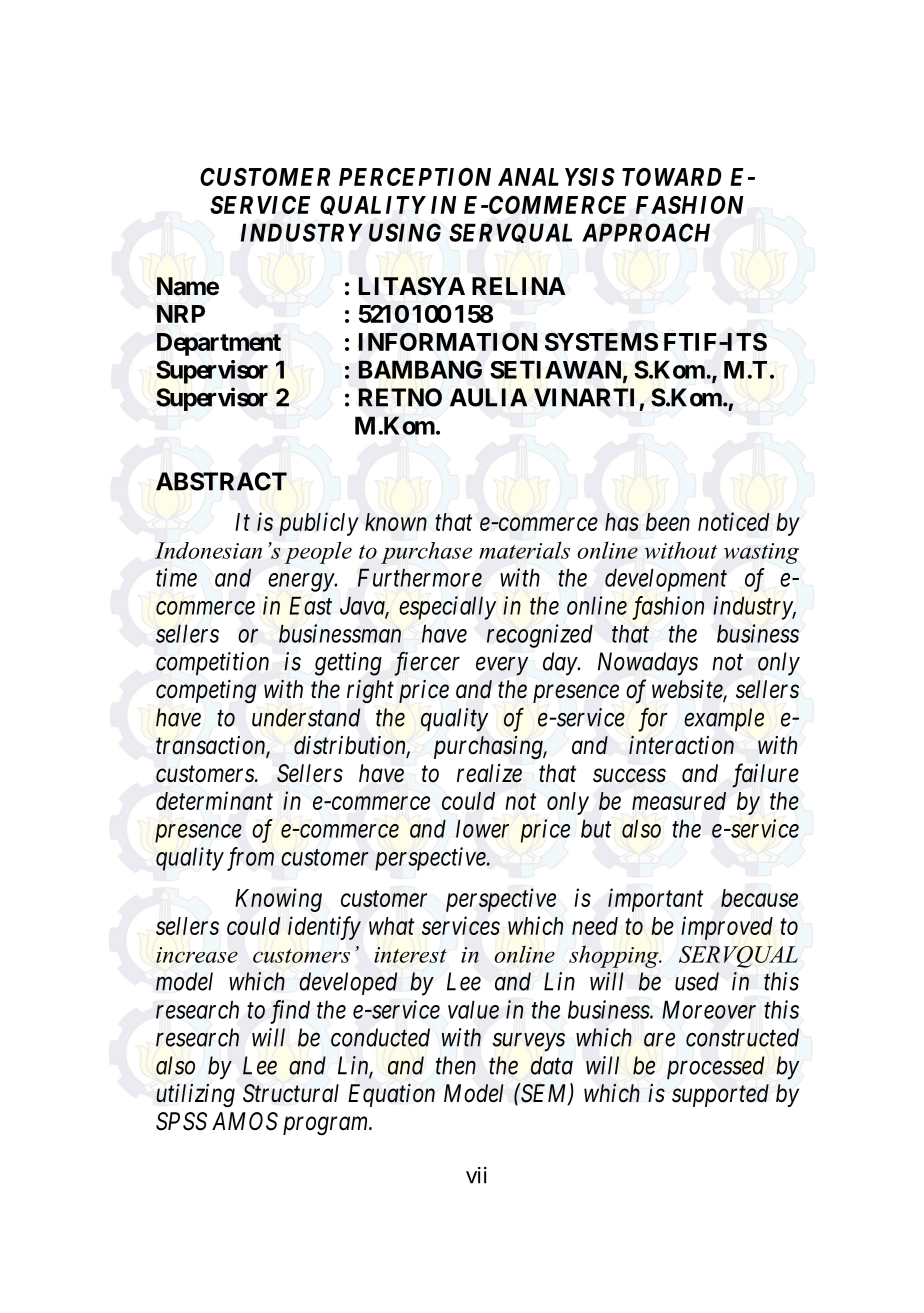  What do you see at coordinates (245, 1121) in the screenshot?
I see `AMOS` at bounding box center [245, 1121].
